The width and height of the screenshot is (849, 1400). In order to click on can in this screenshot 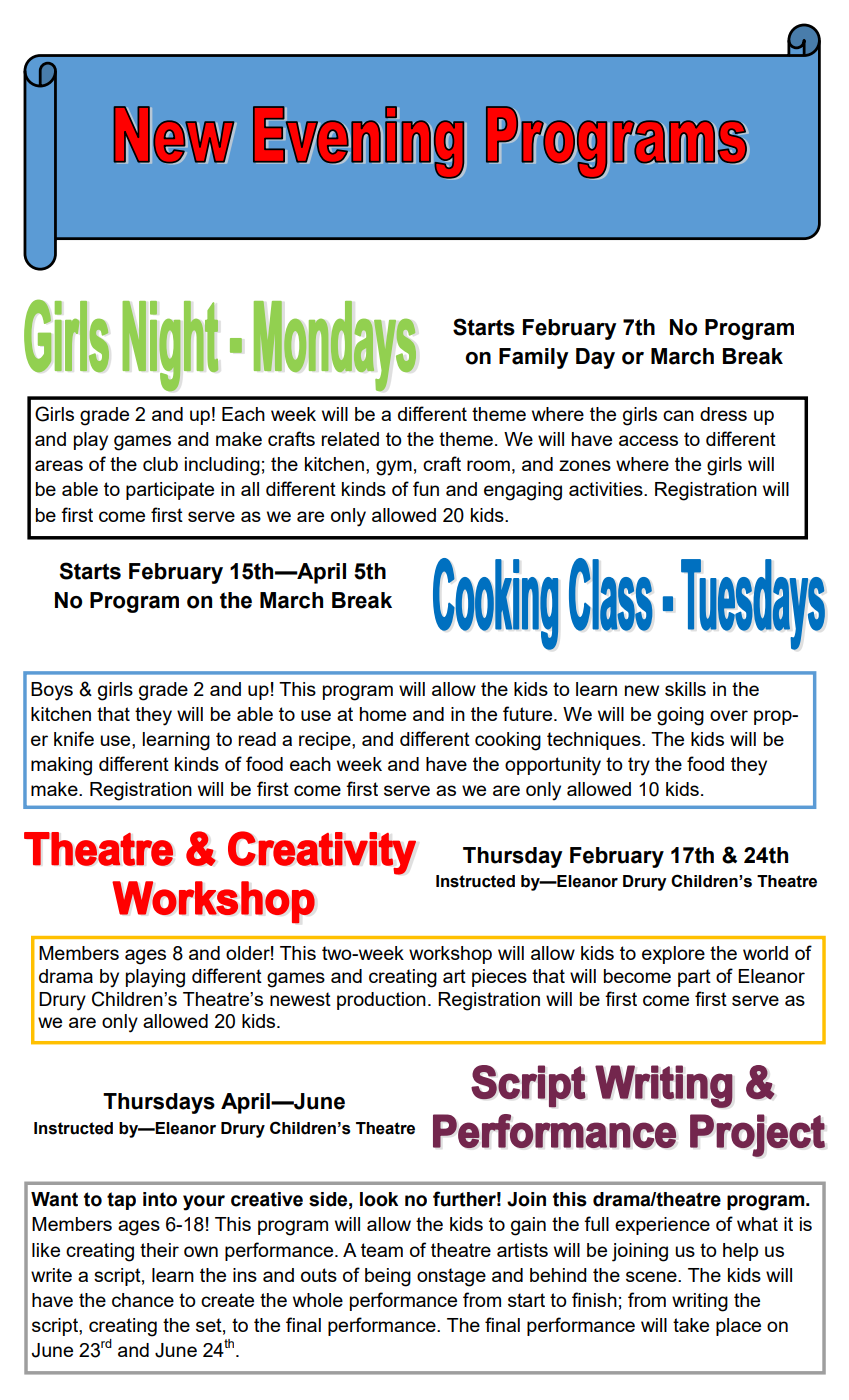, I will do `click(678, 415)`.
